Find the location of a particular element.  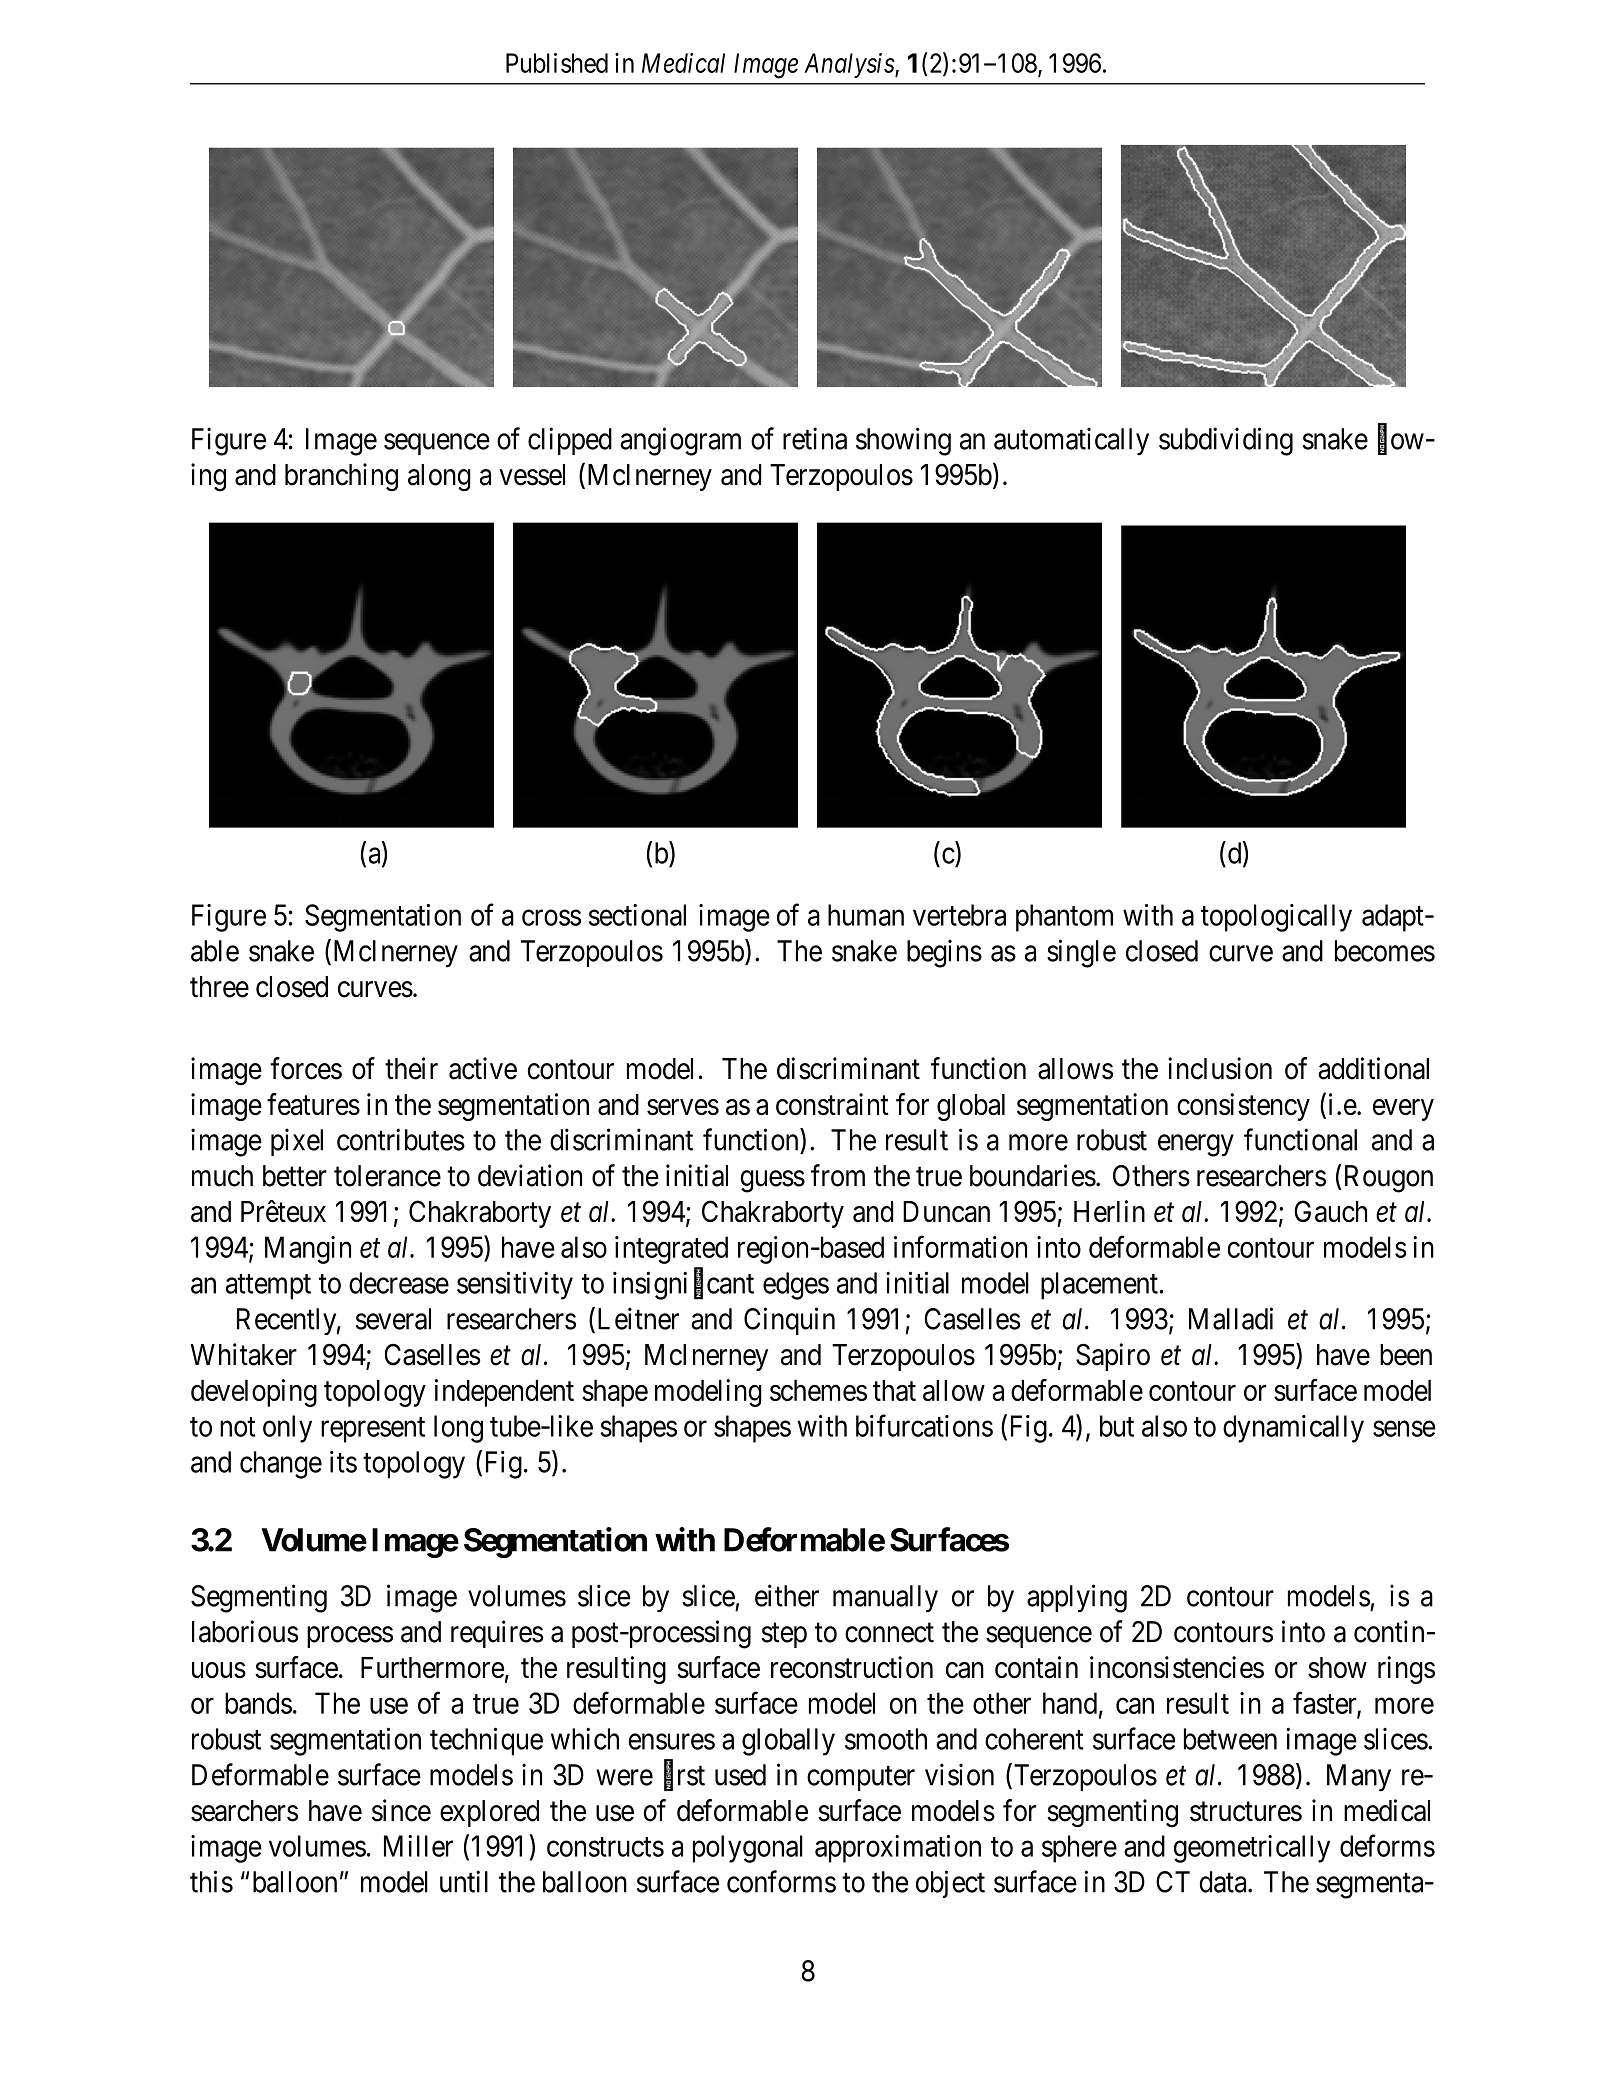

human is located at coordinates (866, 915).
